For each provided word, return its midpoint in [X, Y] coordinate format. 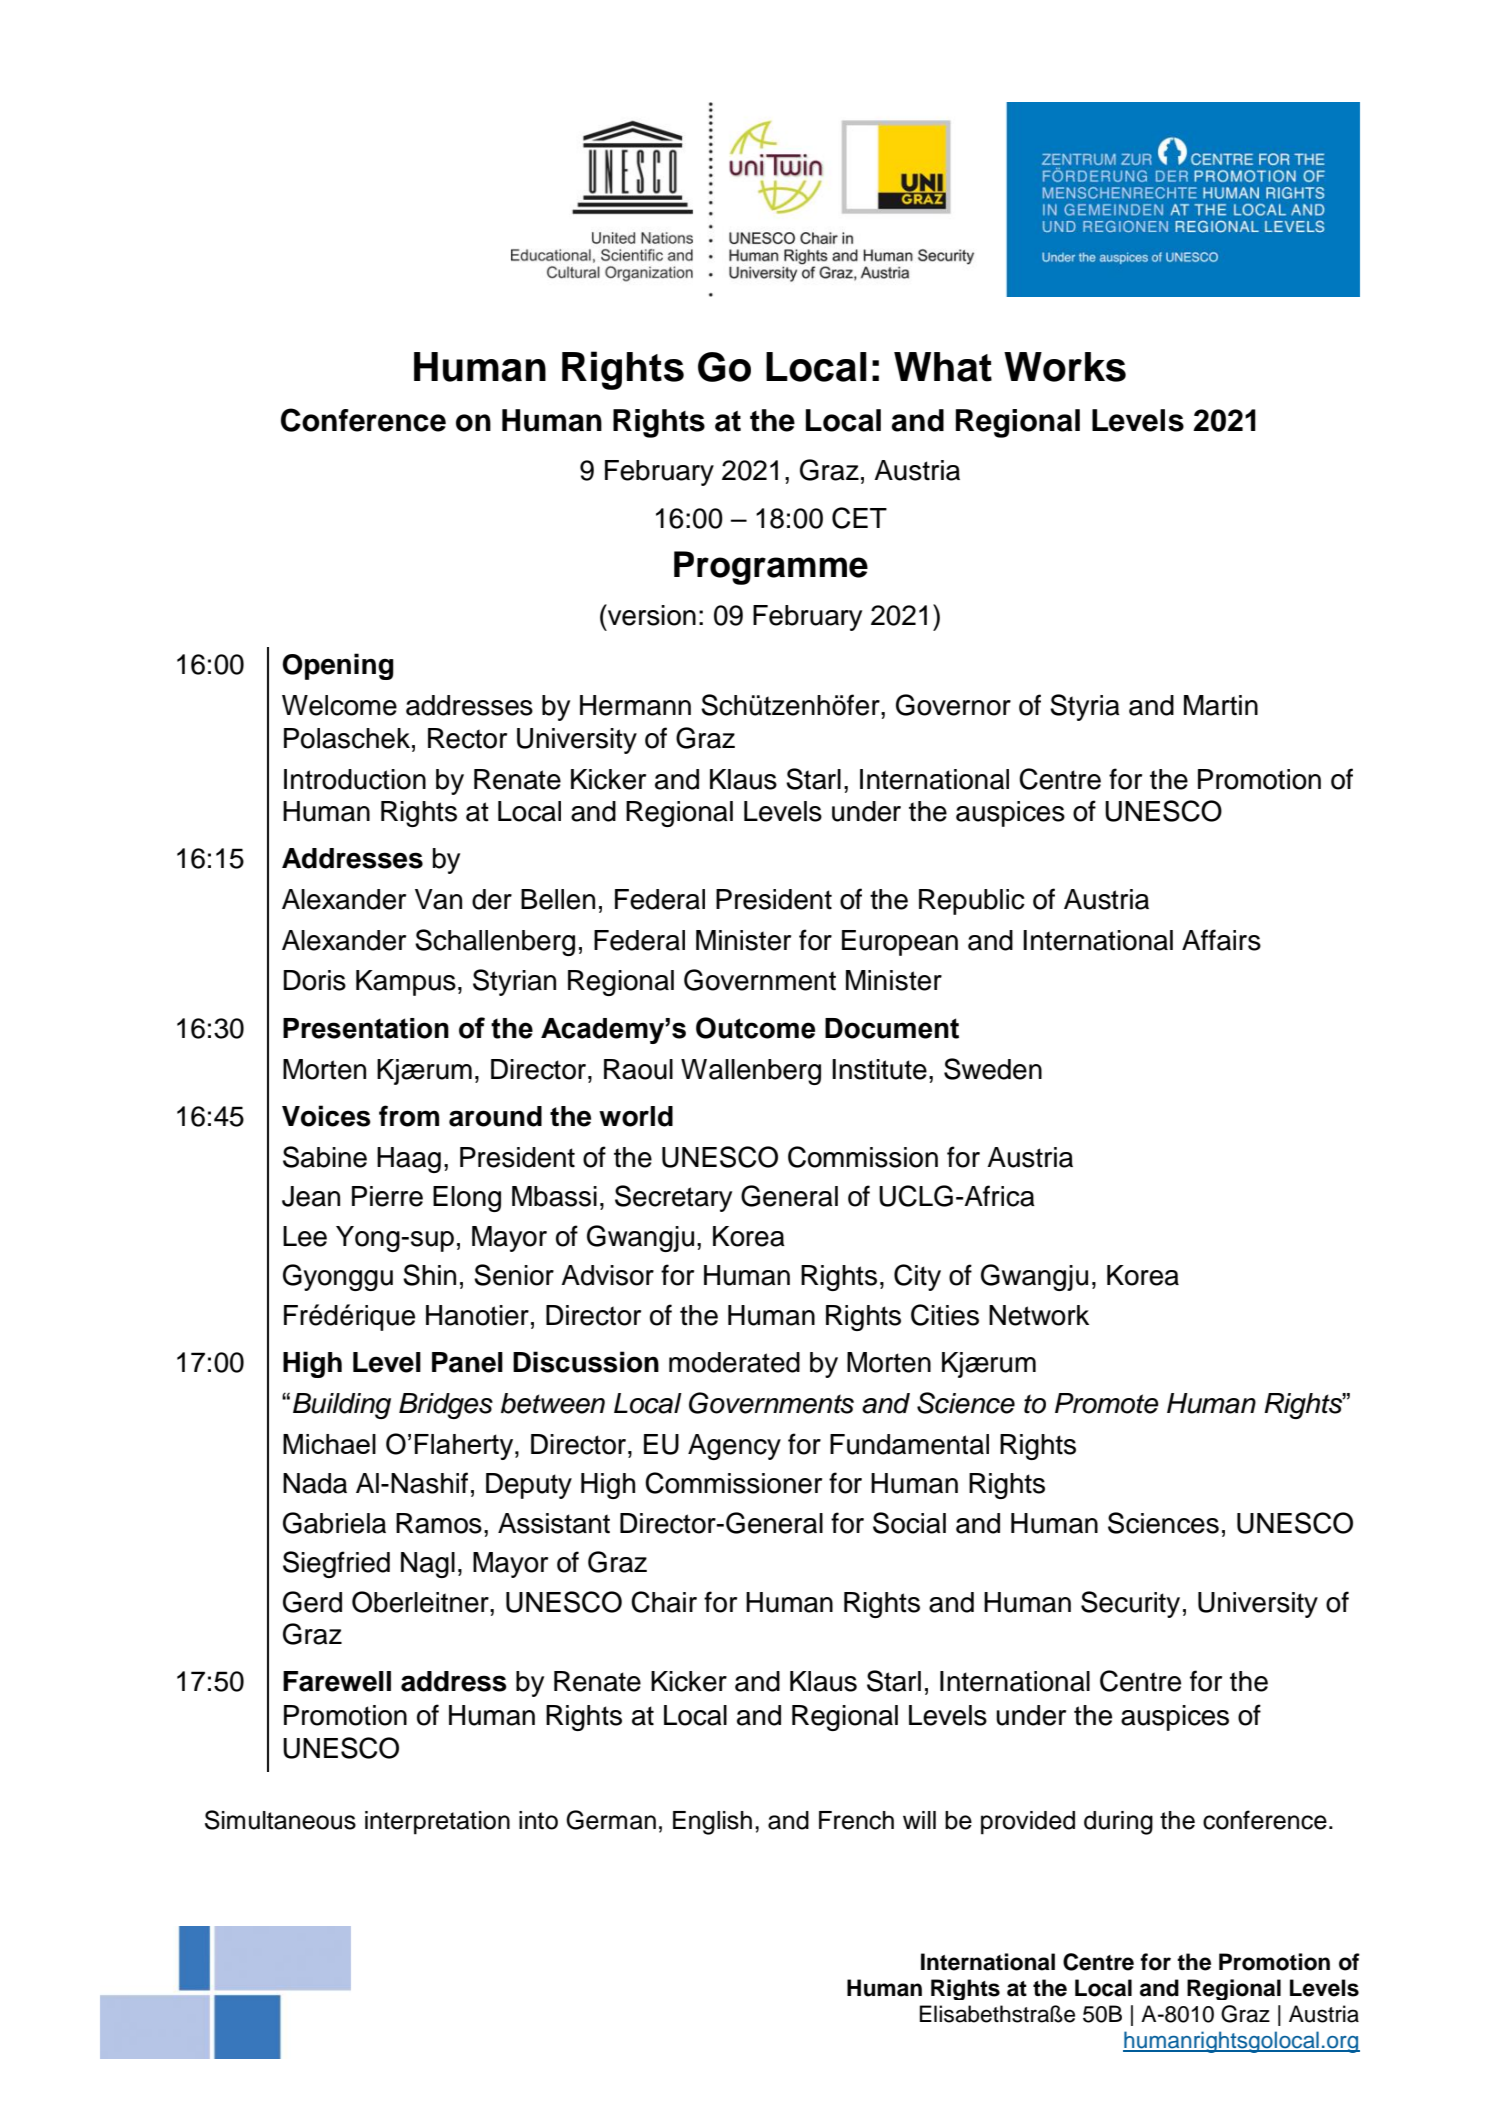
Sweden [993, 1069]
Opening [338, 666]
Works [1065, 367]
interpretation [437, 1823]
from [409, 1116]
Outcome [755, 1028]
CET [859, 518]
